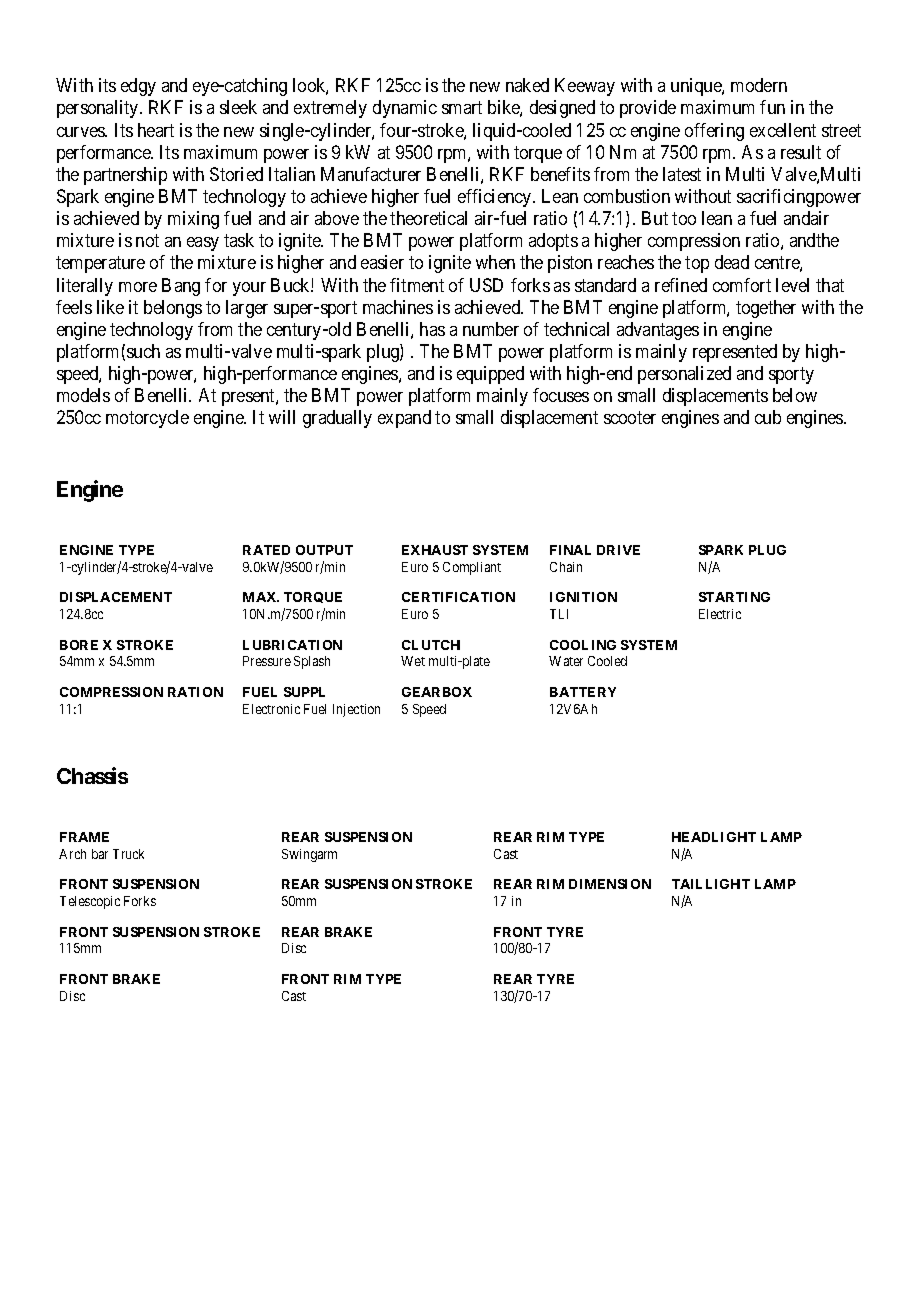  Describe the element at coordinates (83, 395) in the document. I see `models` at that location.
